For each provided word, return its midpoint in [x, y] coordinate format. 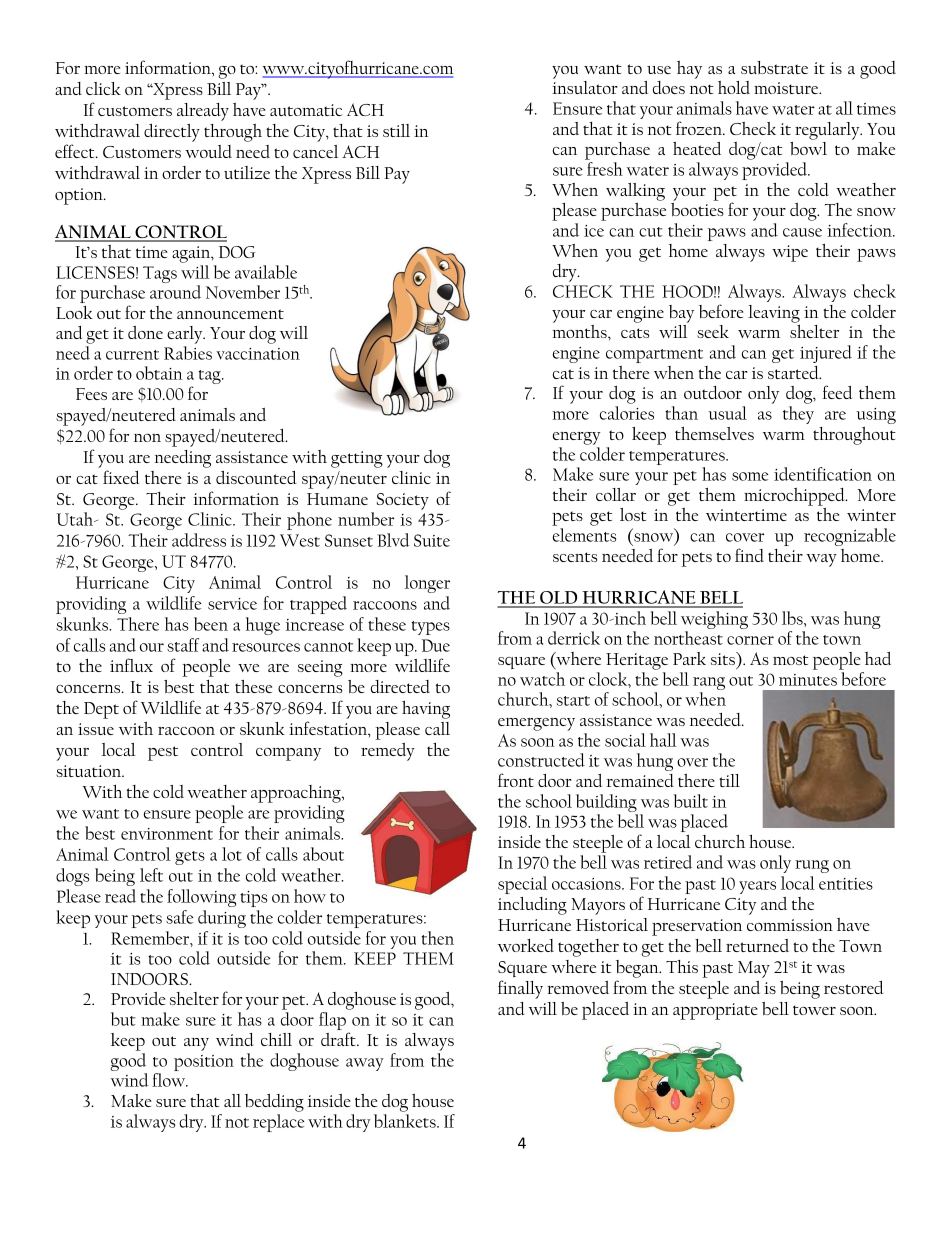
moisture [787, 88]
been [211, 624]
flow [170, 1080]
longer [427, 584]
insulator [585, 87]
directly [172, 133]
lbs [793, 618]
